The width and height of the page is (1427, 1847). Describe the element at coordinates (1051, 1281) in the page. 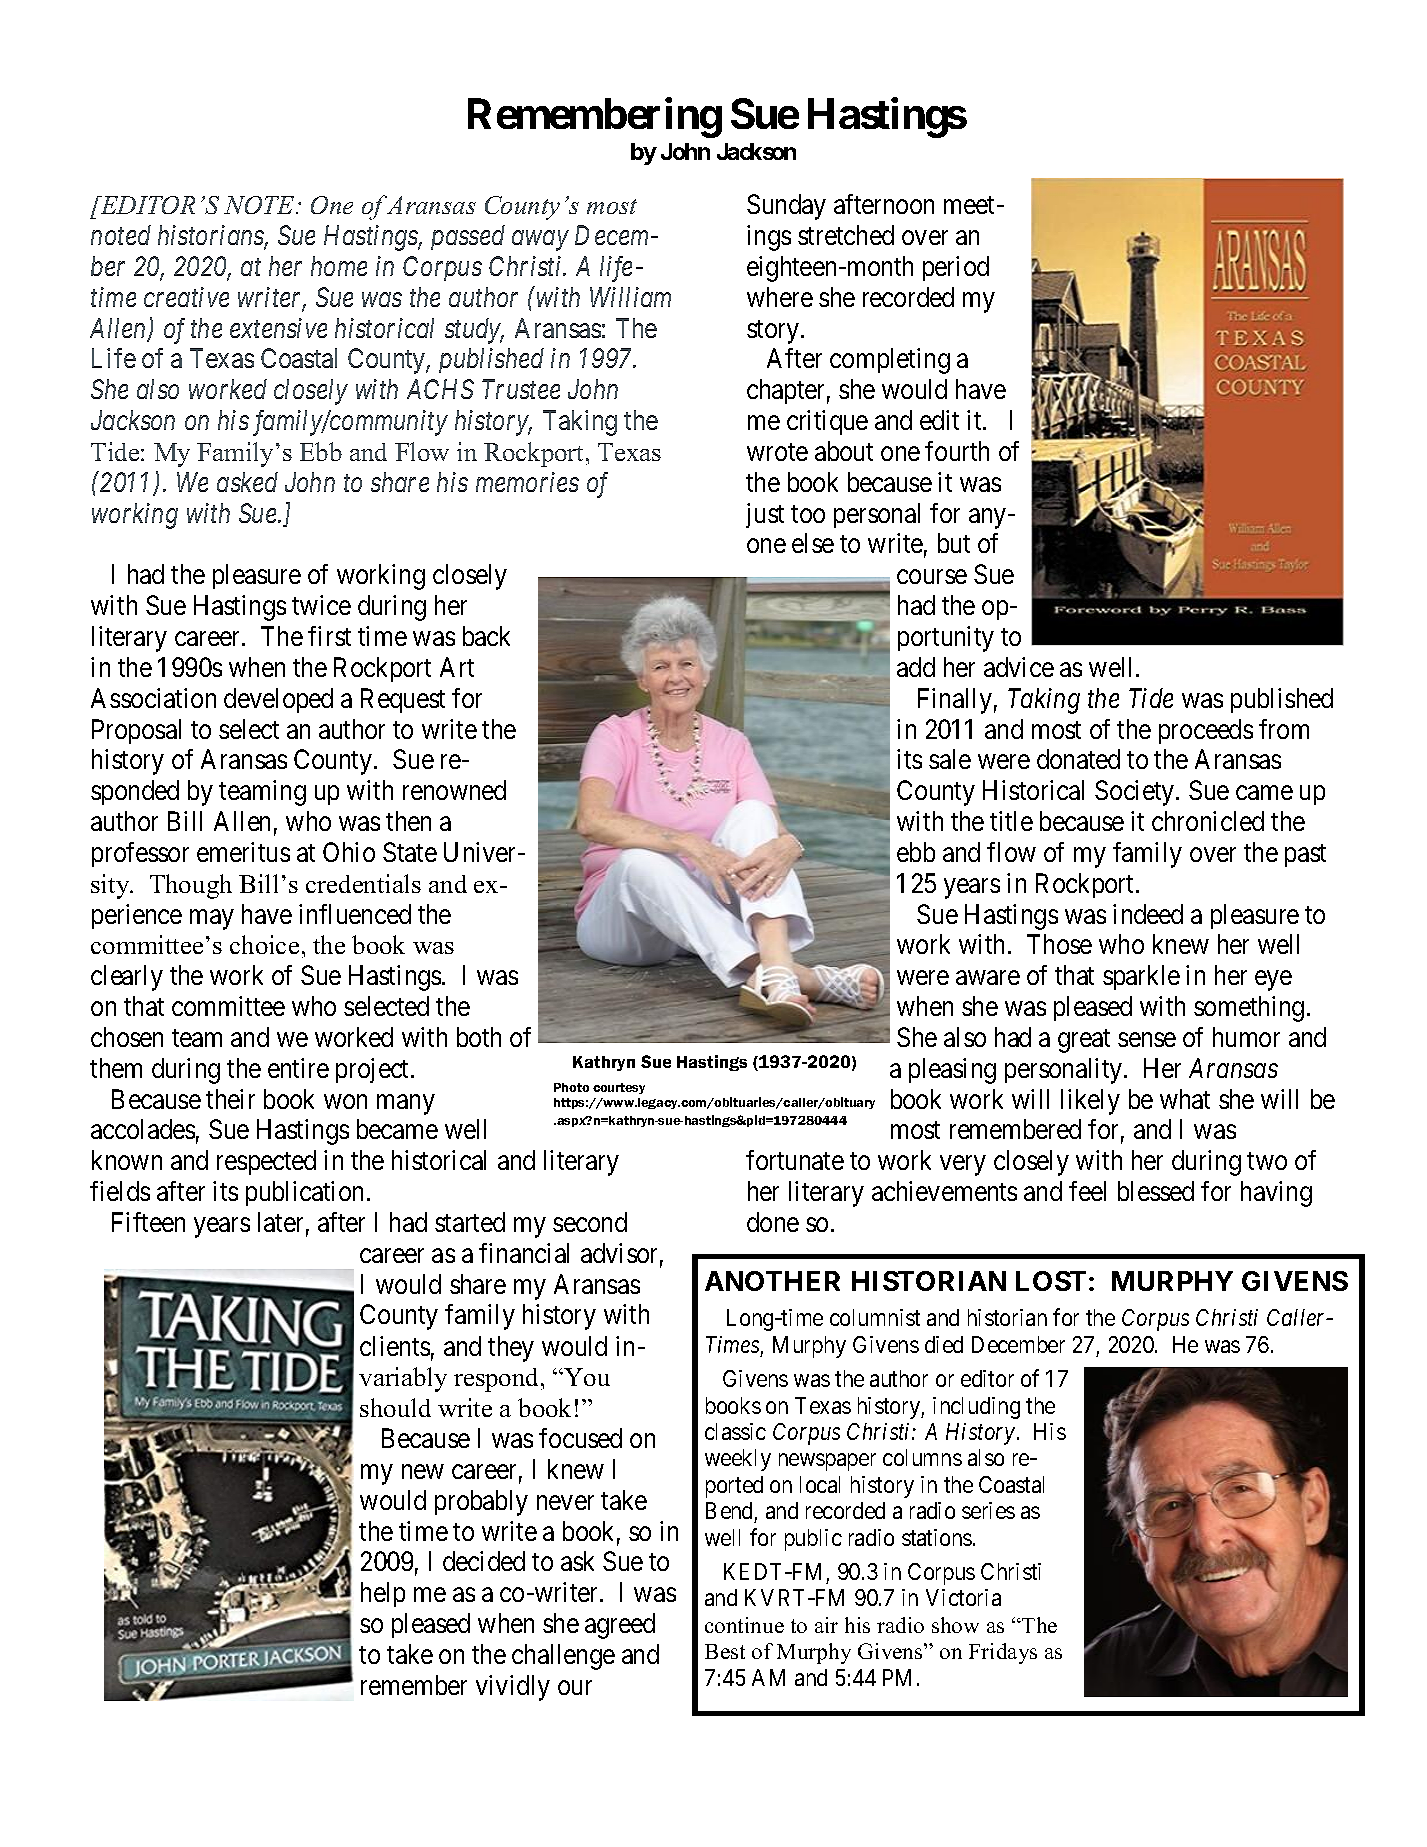

I see `LOST` at that location.
